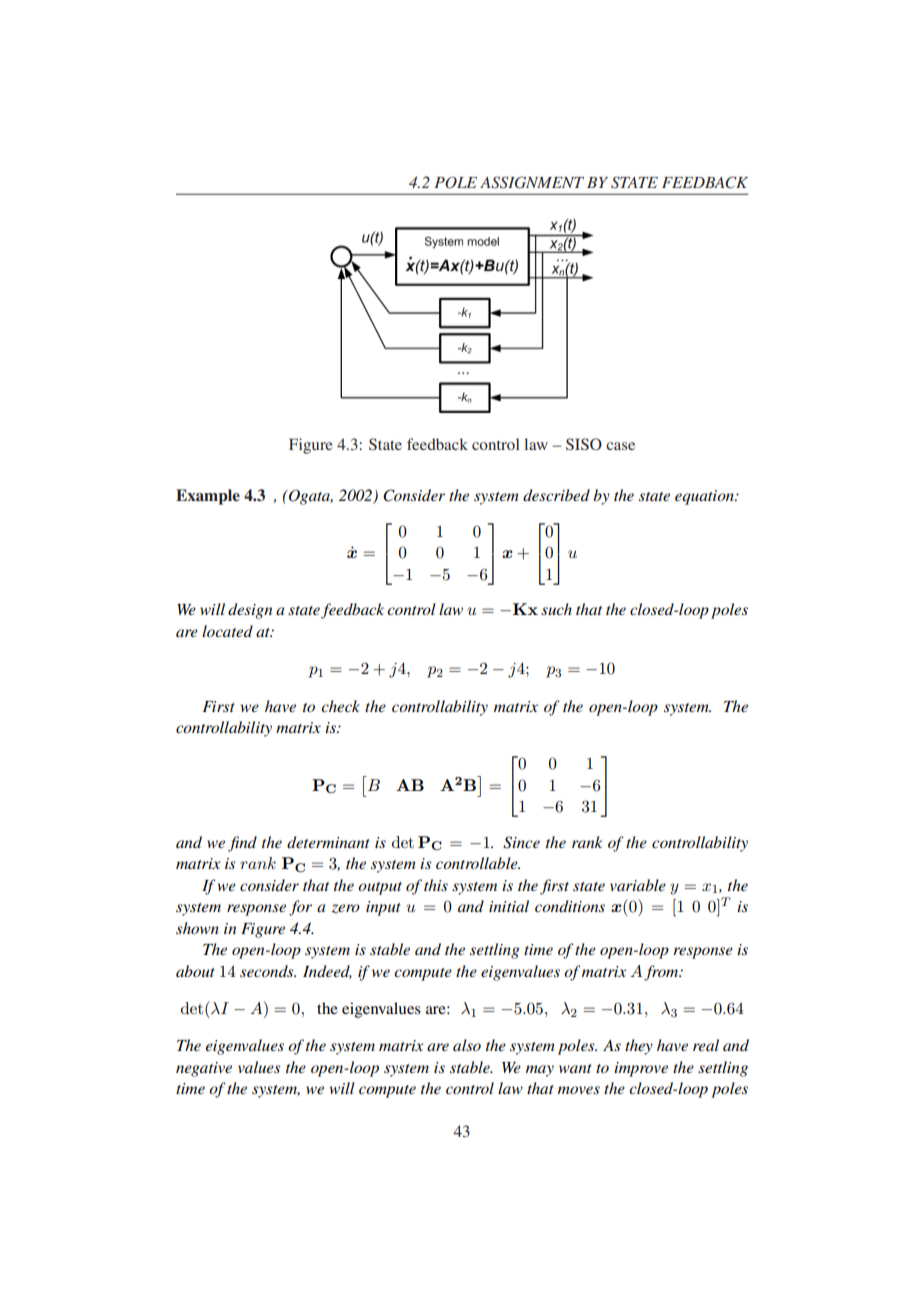  I want to click on Since, so click(521, 842).
